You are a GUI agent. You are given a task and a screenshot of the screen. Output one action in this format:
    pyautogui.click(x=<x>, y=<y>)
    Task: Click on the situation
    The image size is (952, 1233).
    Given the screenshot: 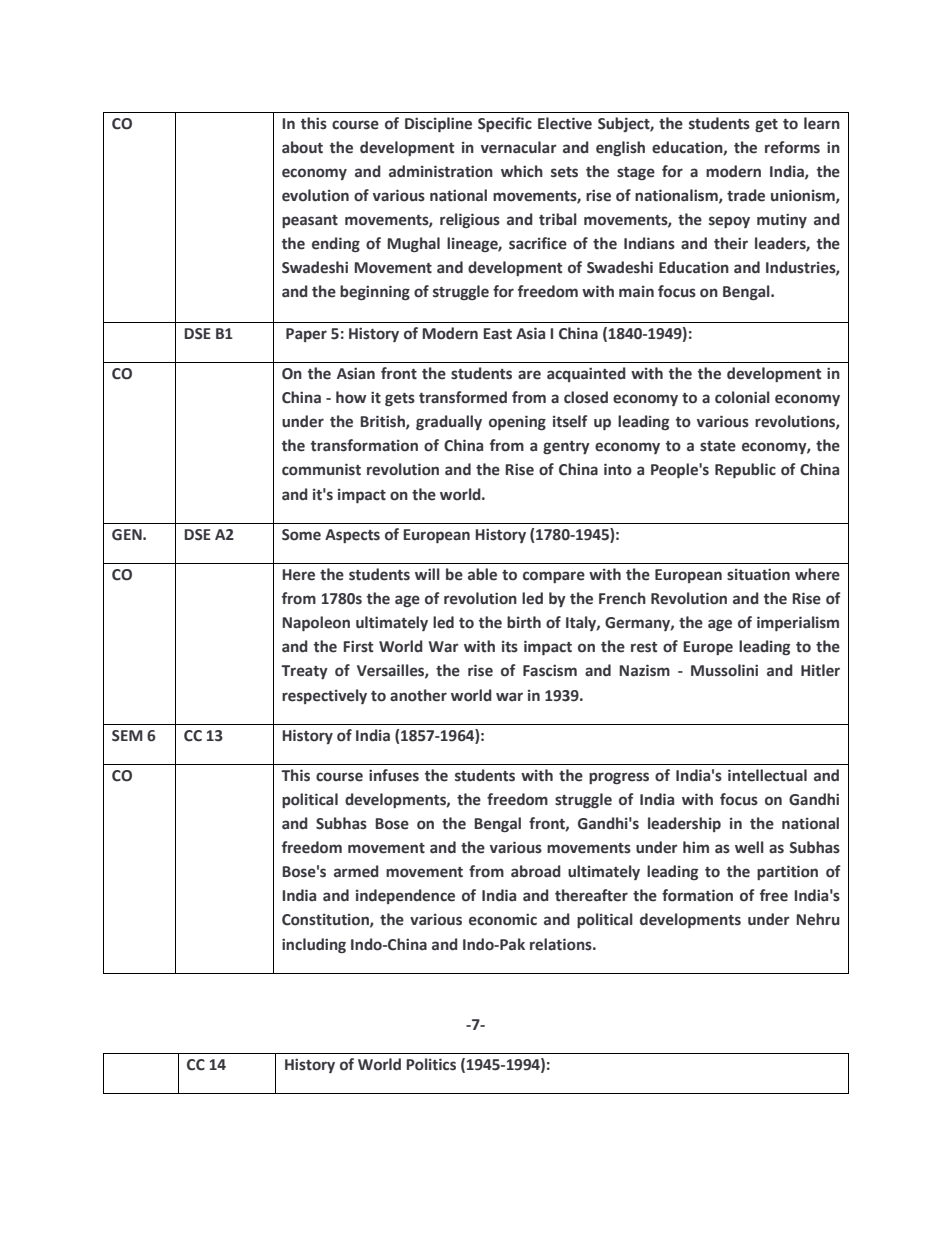 What is the action you would take?
    pyautogui.click(x=758, y=574)
